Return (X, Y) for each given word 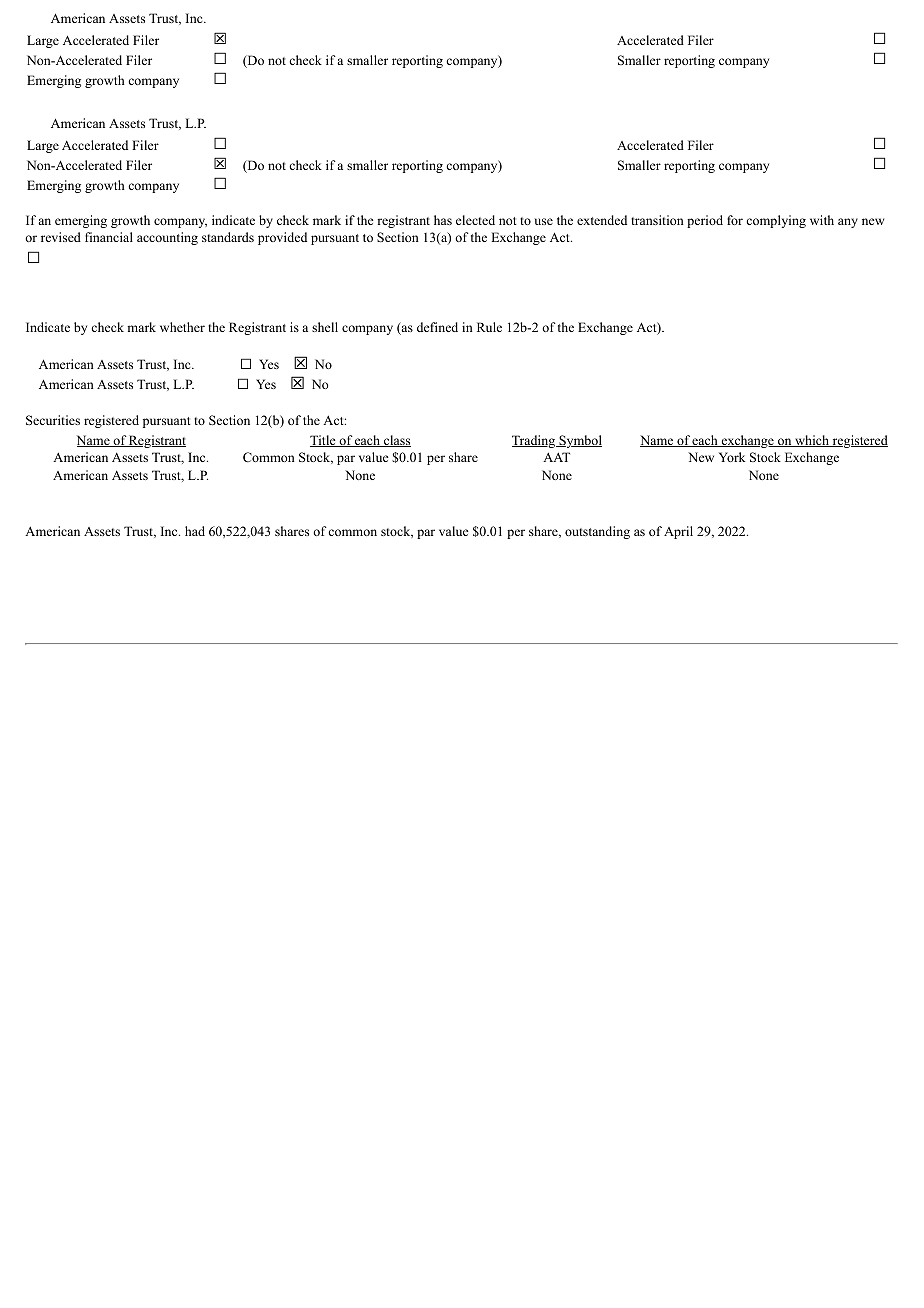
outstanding (597, 532)
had (195, 531)
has (443, 220)
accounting (167, 238)
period (705, 221)
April (678, 532)
